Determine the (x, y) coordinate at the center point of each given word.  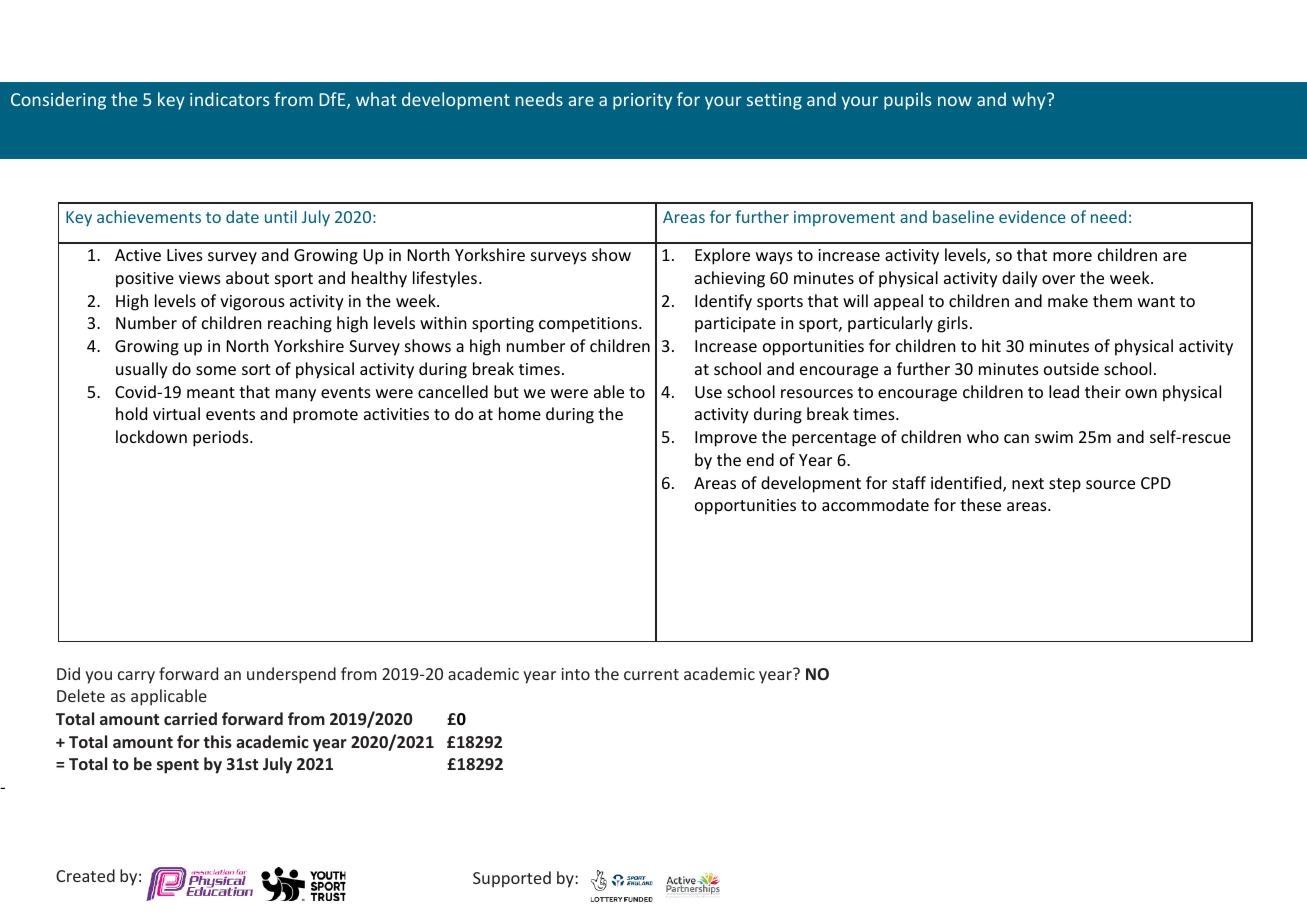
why (1030, 101)
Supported (512, 879)
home (520, 413)
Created (85, 875)
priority (642, 101)
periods (222, 438)
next (1028, 483)
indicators (230, 99)
